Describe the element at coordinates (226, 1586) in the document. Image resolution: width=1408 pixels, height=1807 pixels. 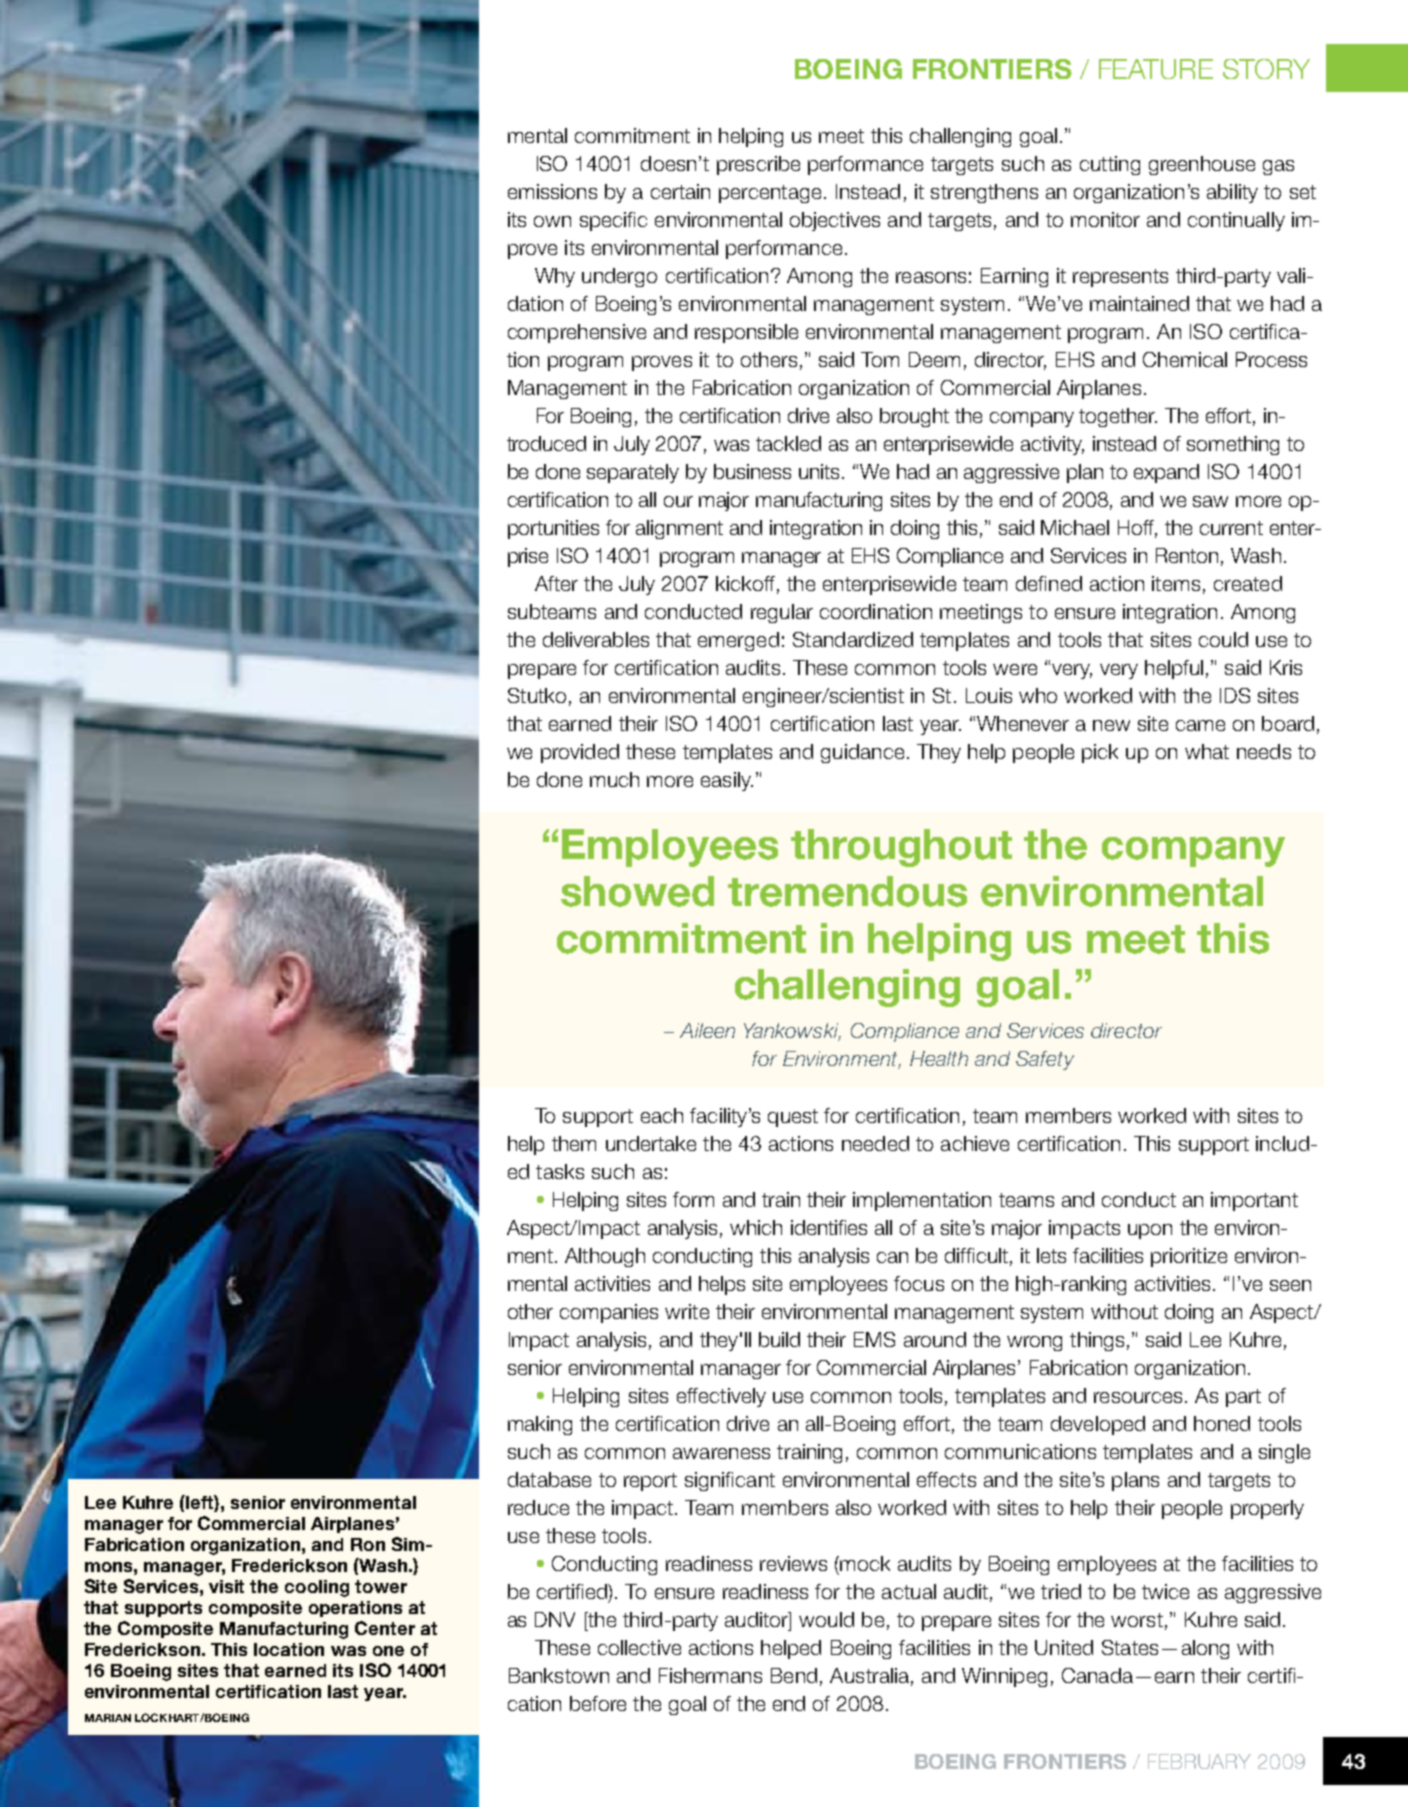
I see `visit` at that location.
